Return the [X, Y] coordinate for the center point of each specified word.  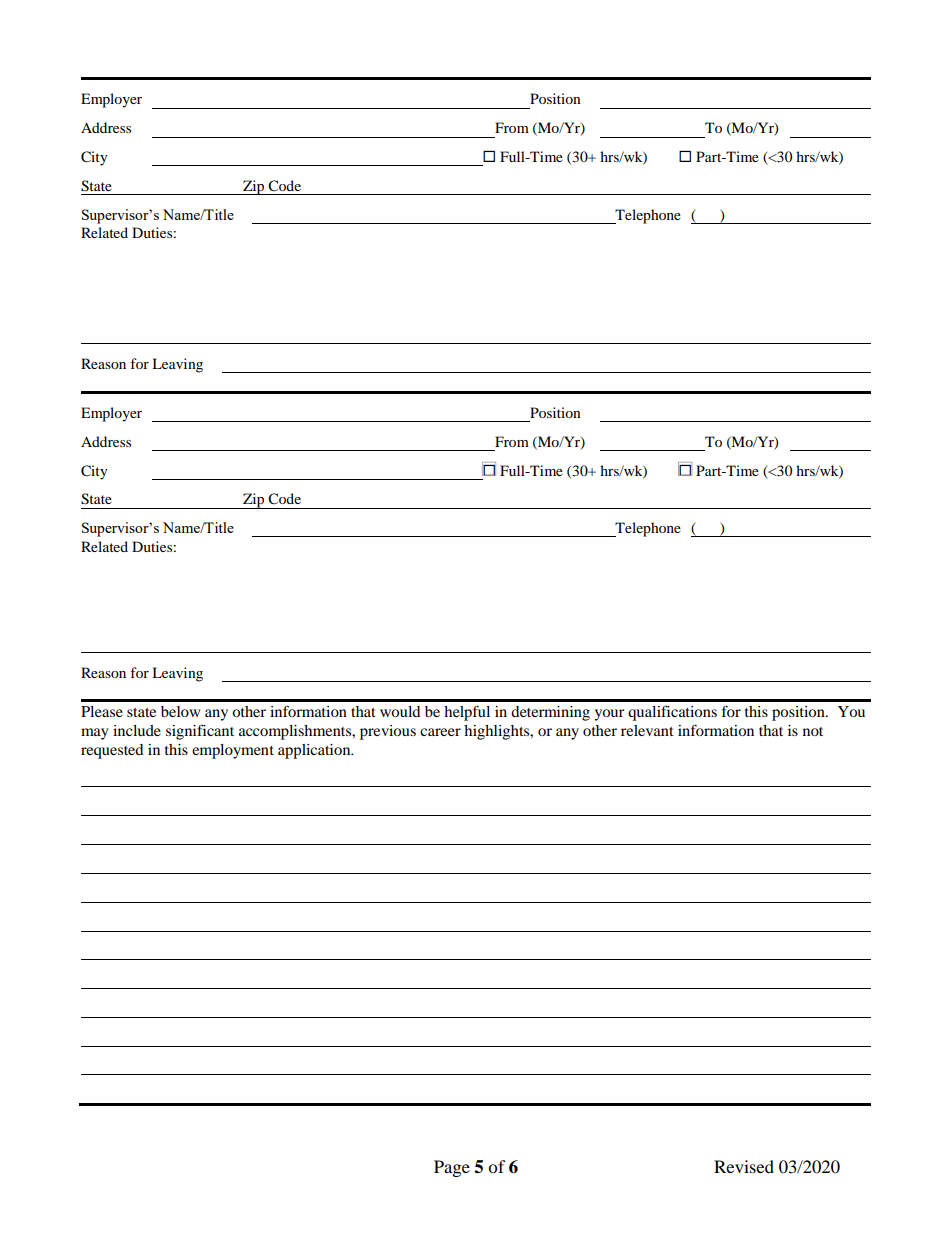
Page [452, 1168]
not [813, 731]
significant [200, 732]
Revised [744, 1166]
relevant [647, 730]
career [440, 732]
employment [233, 751]
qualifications [672, 713]
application [315, 751]
